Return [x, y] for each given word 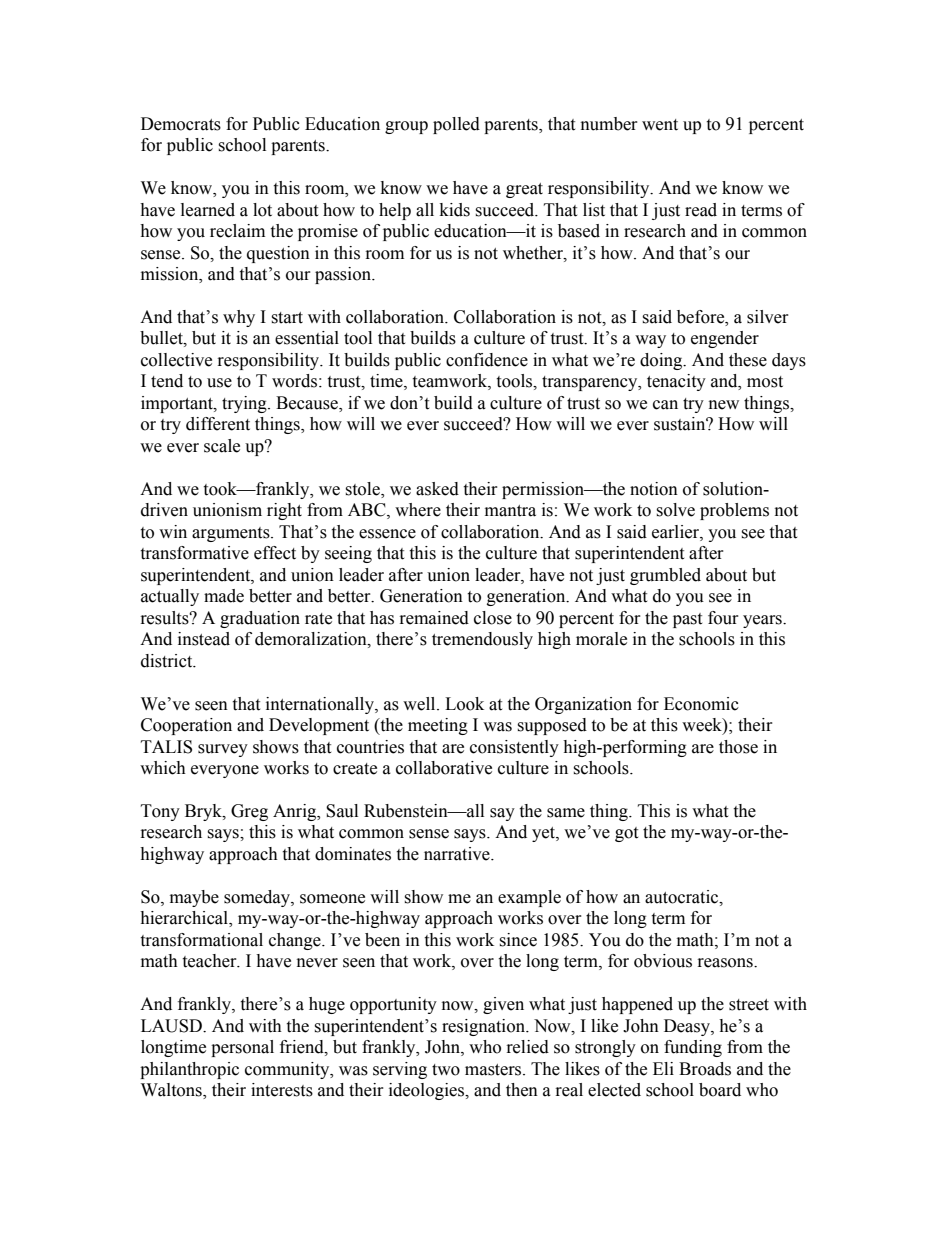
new [724, 405]
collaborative [444, 768]
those [738, 747]
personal [242, 1048]
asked [437, 489]
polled [456, 125]
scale [222, 446]
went [660, 125]
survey [223, 750]
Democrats [181, 124]
